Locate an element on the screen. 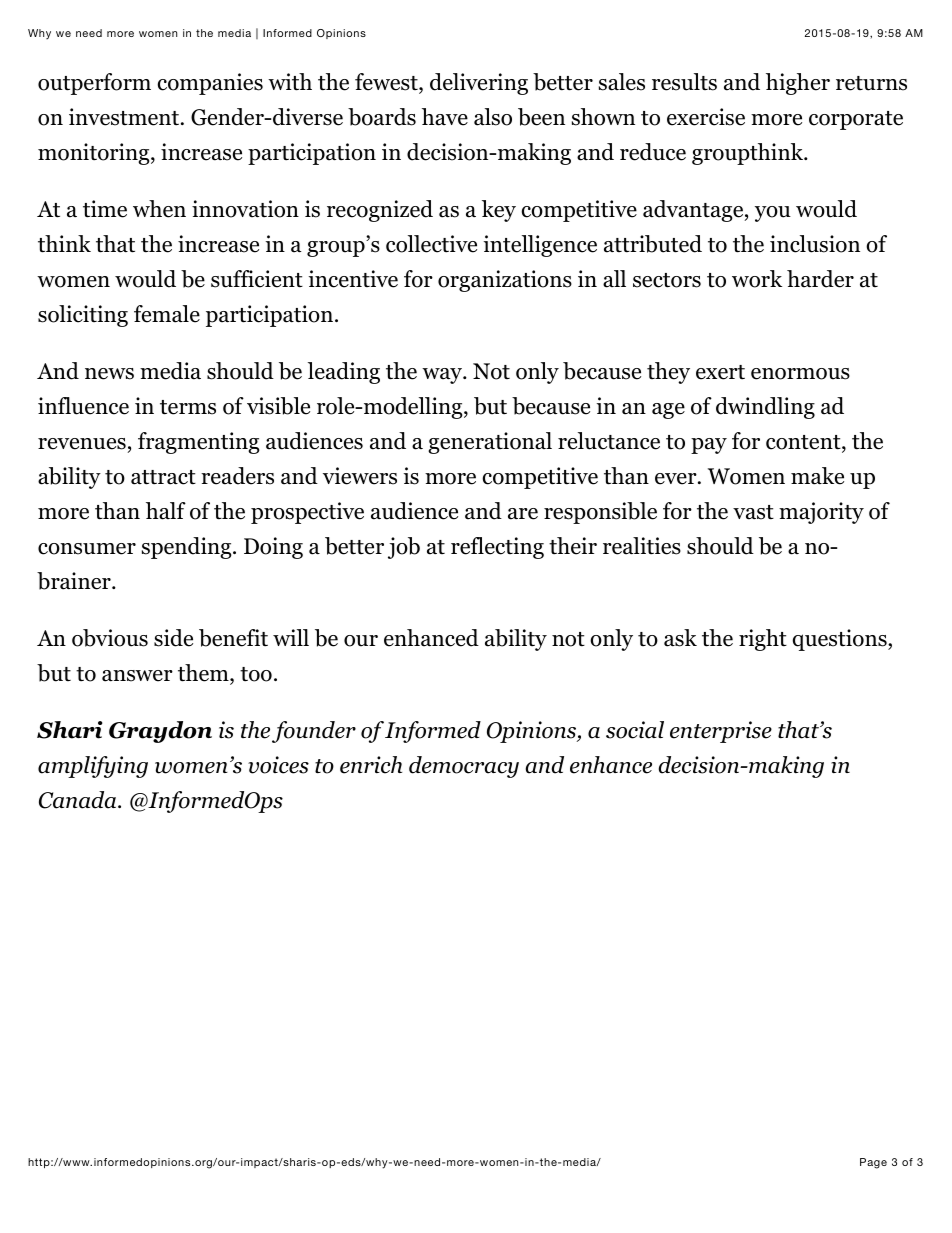 The height and width of the screenshot is (1233, 952). enterprise is located at coordinates (721, 732).
